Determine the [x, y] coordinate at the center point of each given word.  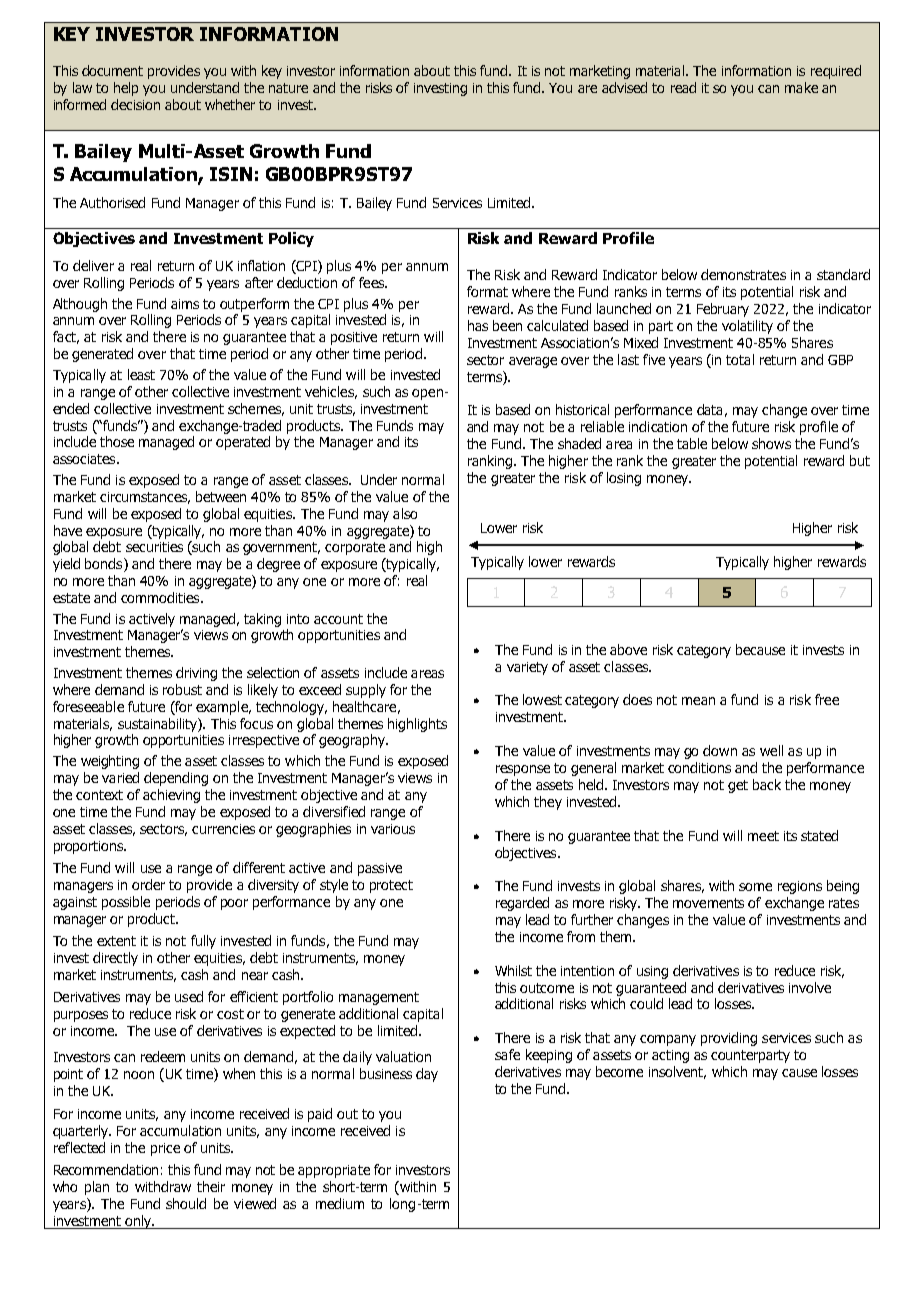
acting [670, 1056]
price [165, 1149]
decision [135, 104]
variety [527, 668]
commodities [161, 597]
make [801, 87]
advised [624, 87]
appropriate [334, 1171]
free [827, 699]
